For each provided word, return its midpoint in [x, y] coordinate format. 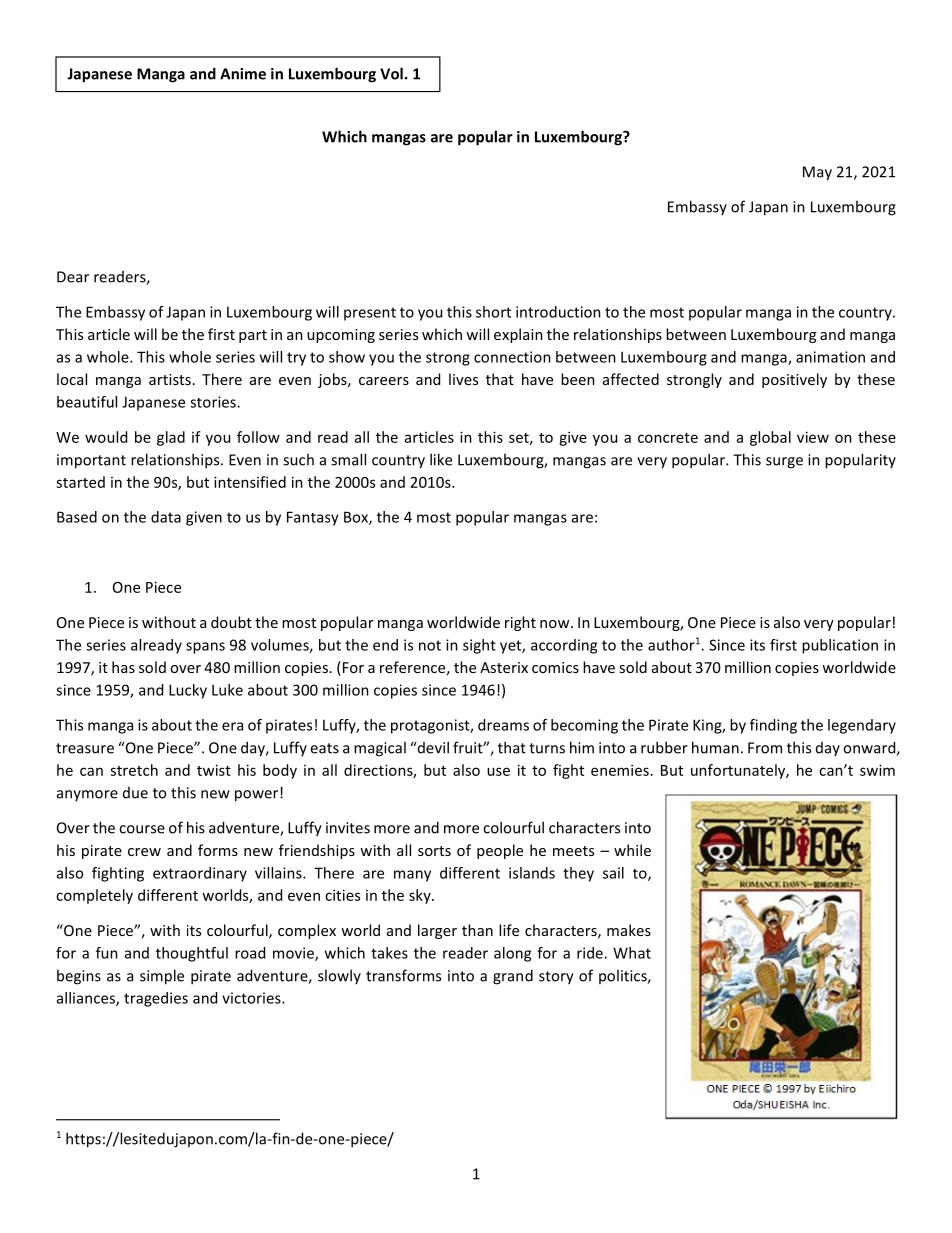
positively [794, 380]
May [817, 173]
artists [170, 379]
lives [463, 379]
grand [513, 977]
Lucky [188, 691]
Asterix [504, 667]
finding [773, 726]
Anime [243, 74]
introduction [558, 312]
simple [162, 977]
